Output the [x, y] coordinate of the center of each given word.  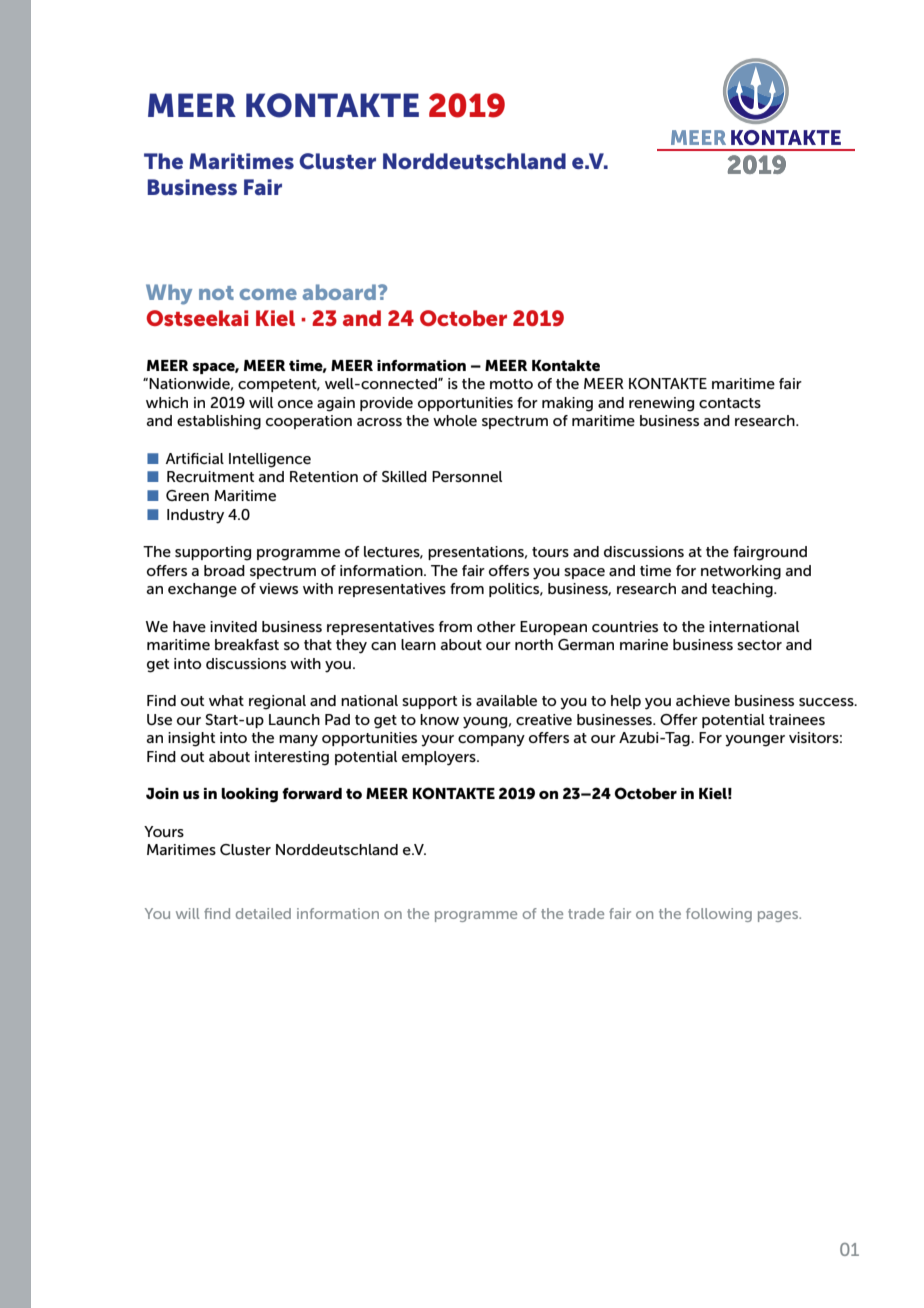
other [496, 626]
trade [586, 913]
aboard [340, 292]
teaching [743, 590]
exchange [202, 590]
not [216, 293]
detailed [263, 913]
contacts [730, 403]
